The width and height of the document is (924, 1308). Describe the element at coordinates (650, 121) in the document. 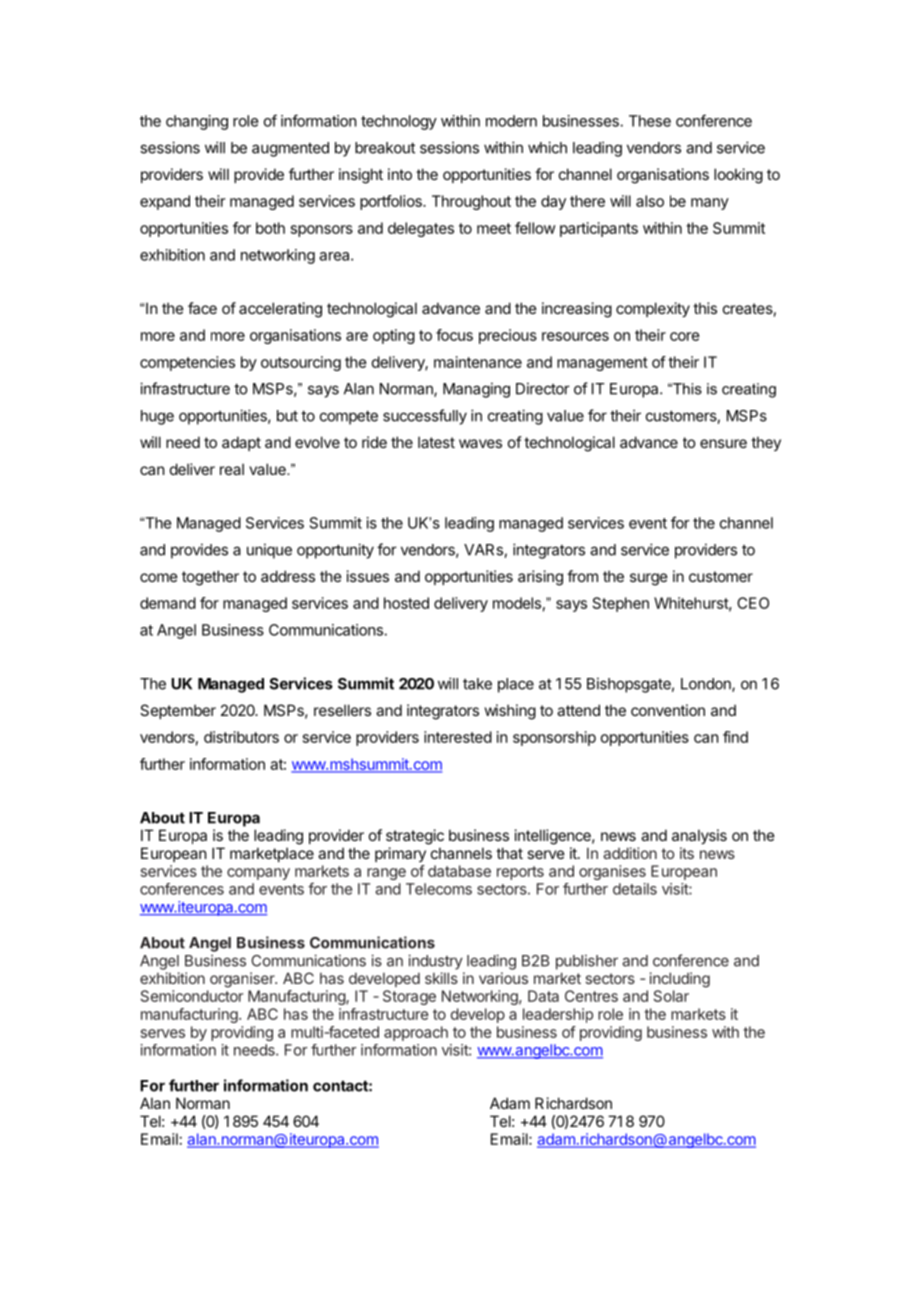

I see `These` at that location.
